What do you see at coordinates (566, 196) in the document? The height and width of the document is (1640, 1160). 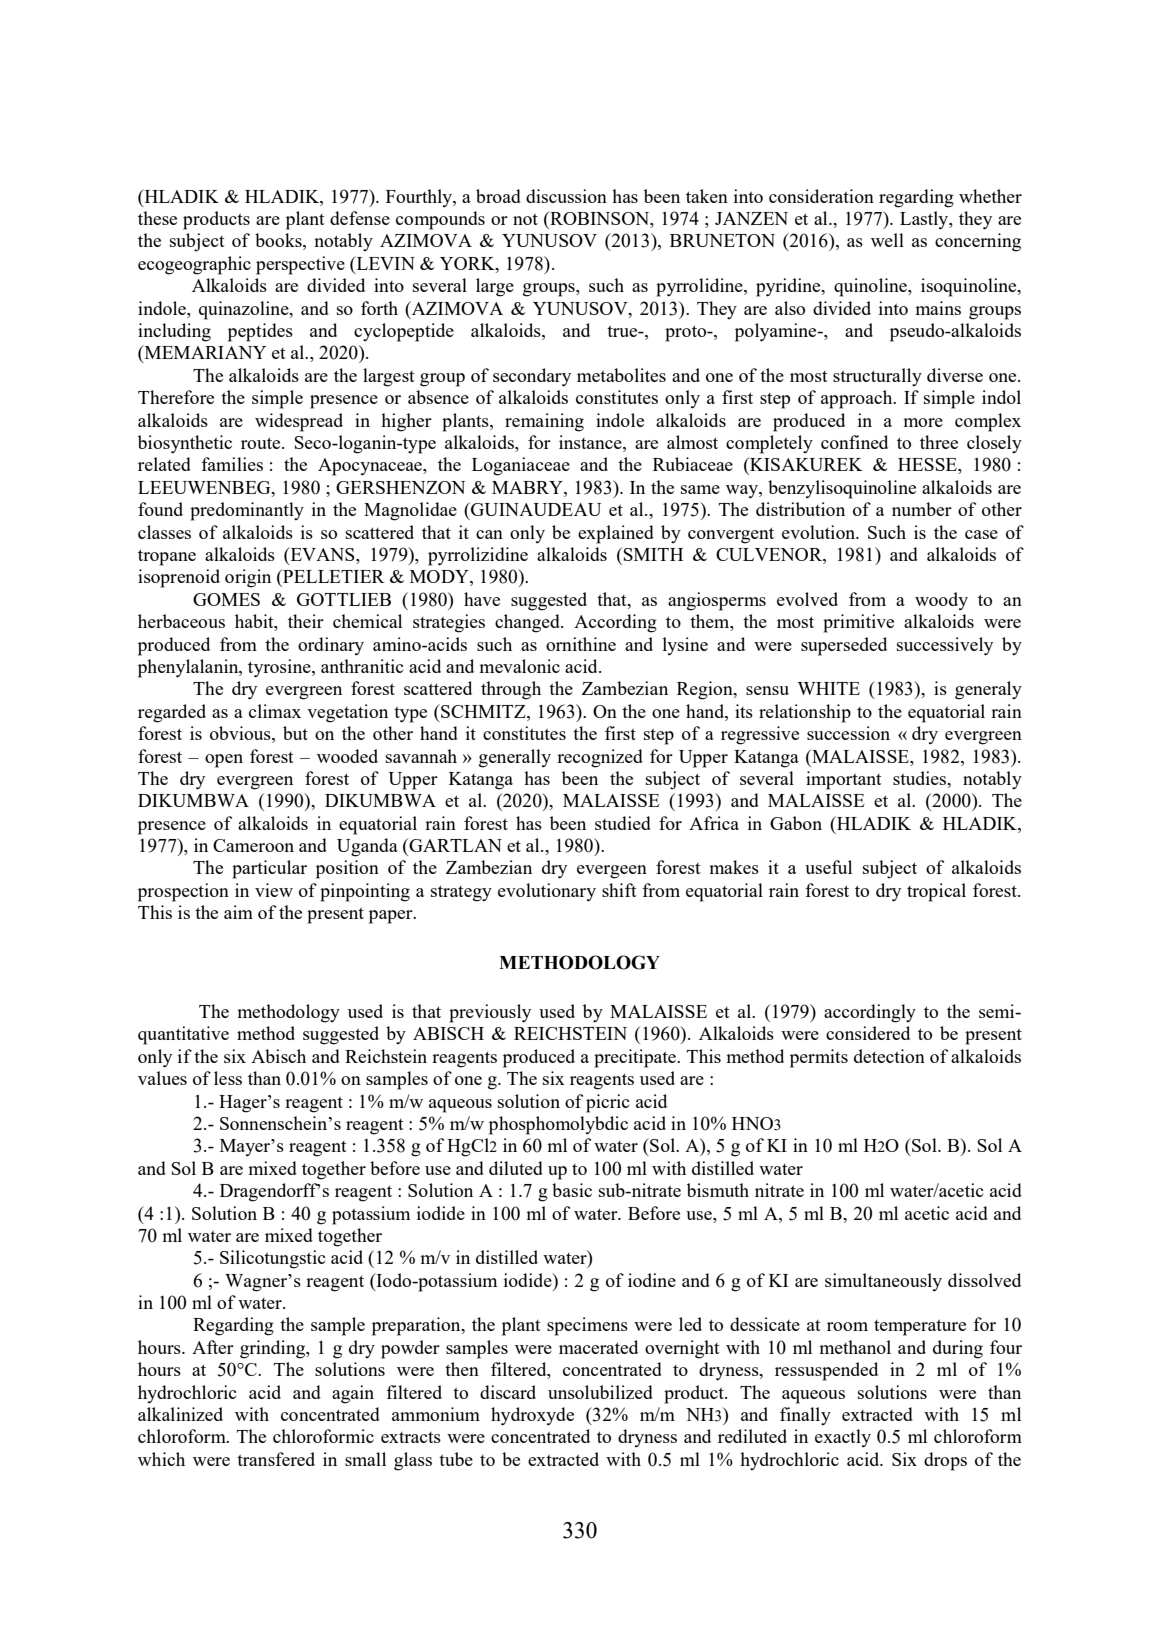 I see `discussion` at bounding box center [566, 196].
